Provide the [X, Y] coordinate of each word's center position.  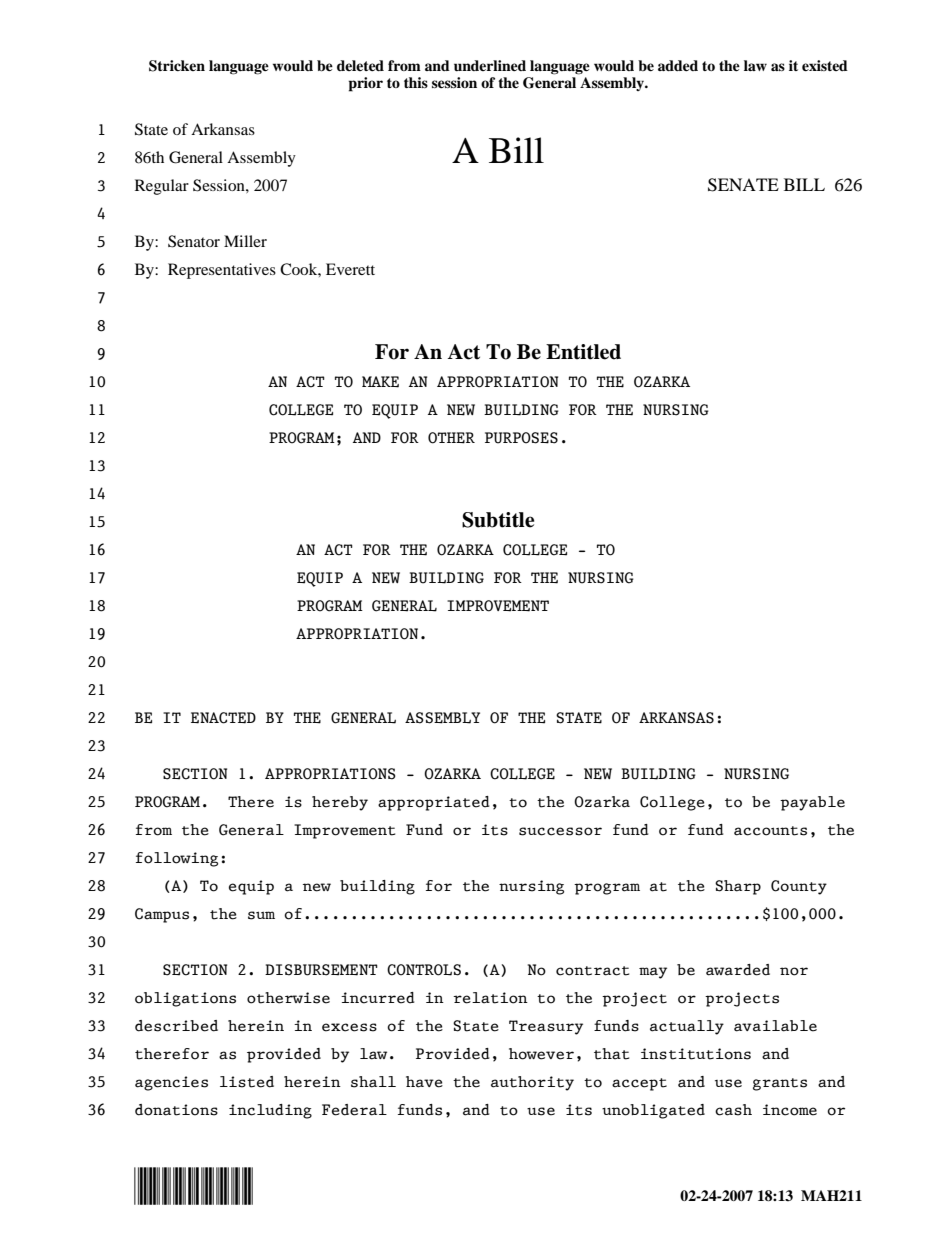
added [678, 65]
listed [247, 1082]
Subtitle [498, 520]
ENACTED [223, 718]
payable [812, 803]
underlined [490, 65]
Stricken [177, 66]
